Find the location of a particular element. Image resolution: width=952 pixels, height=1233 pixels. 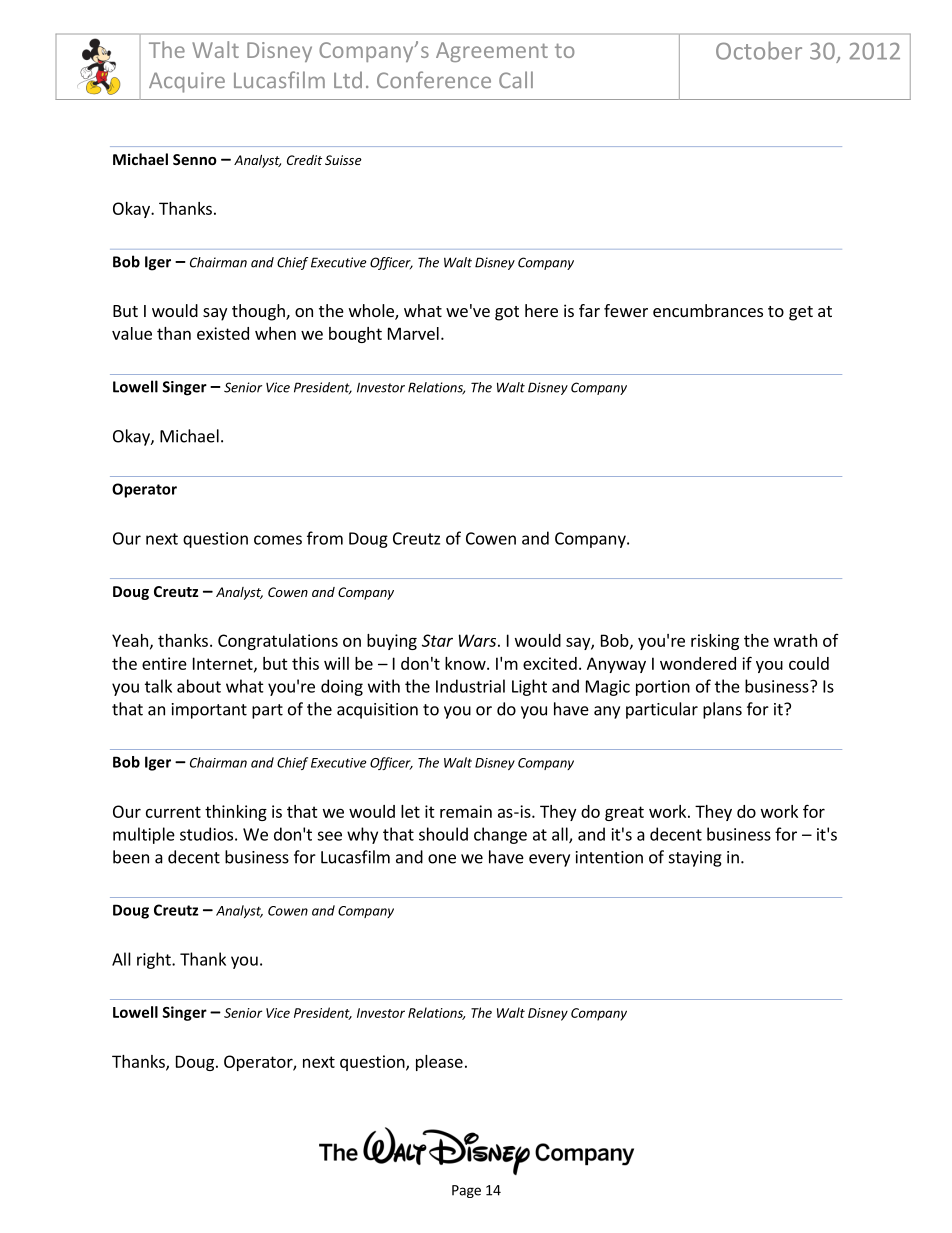

October is located at coordinates (759, 50).
